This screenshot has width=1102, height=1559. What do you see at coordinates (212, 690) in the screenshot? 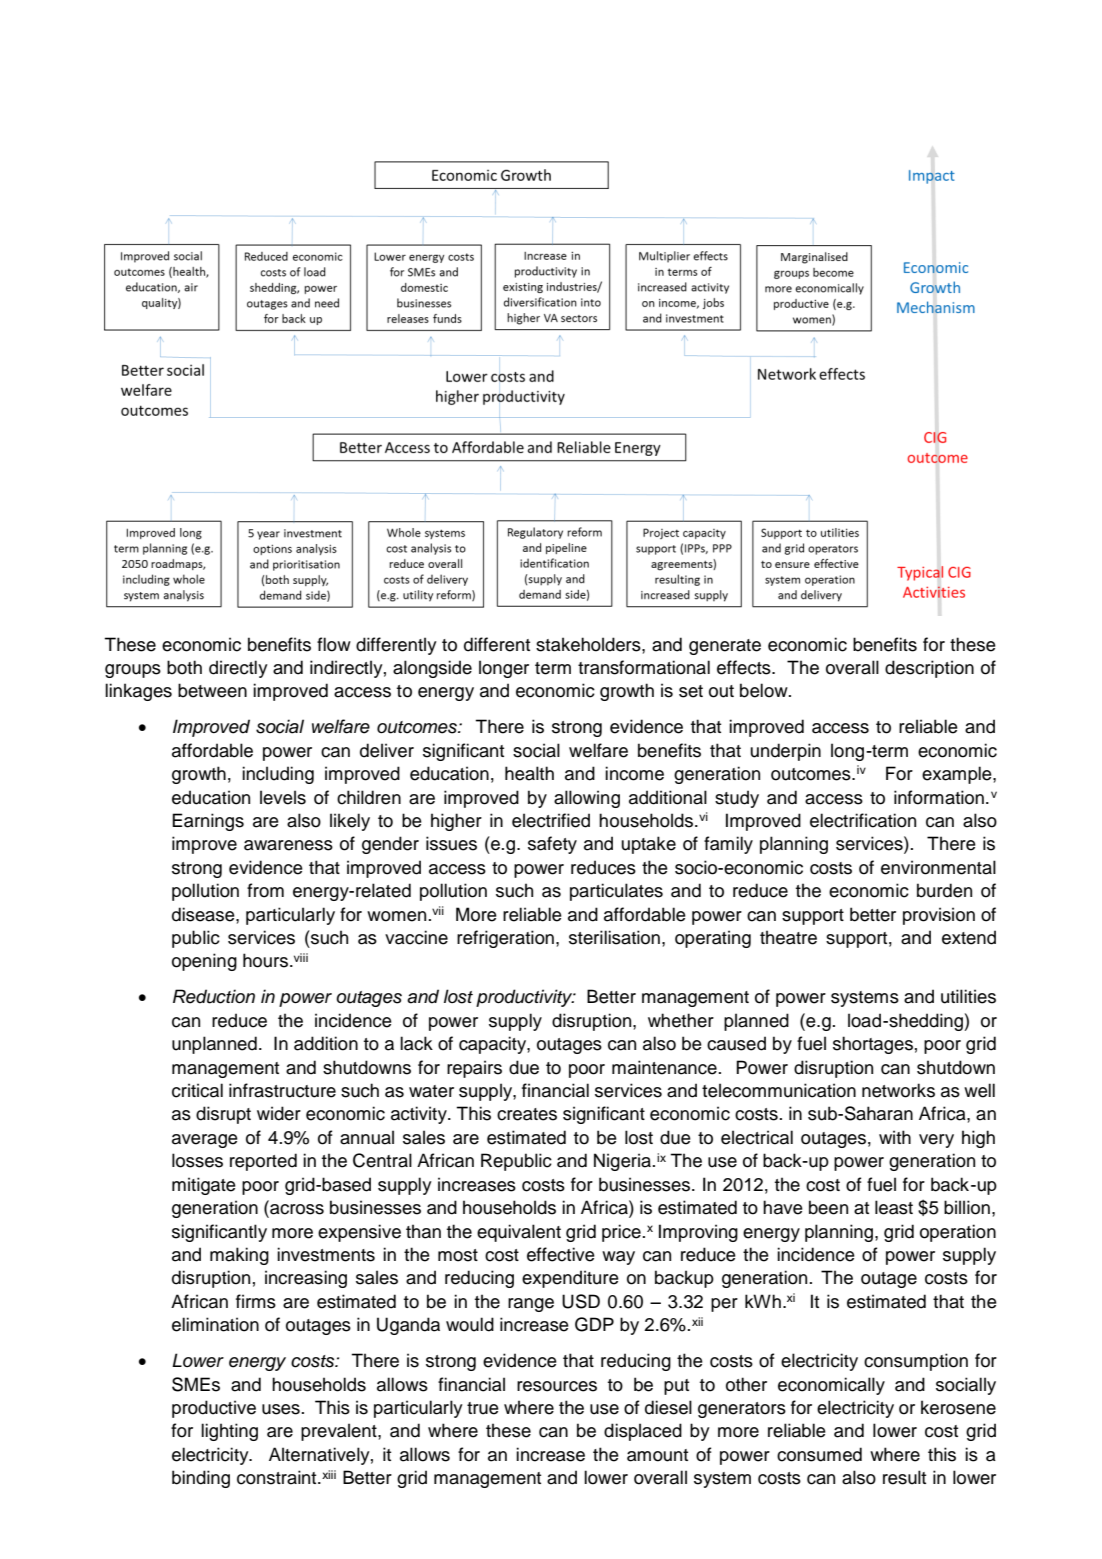
I see `between` at bounding box center [212, 690].
